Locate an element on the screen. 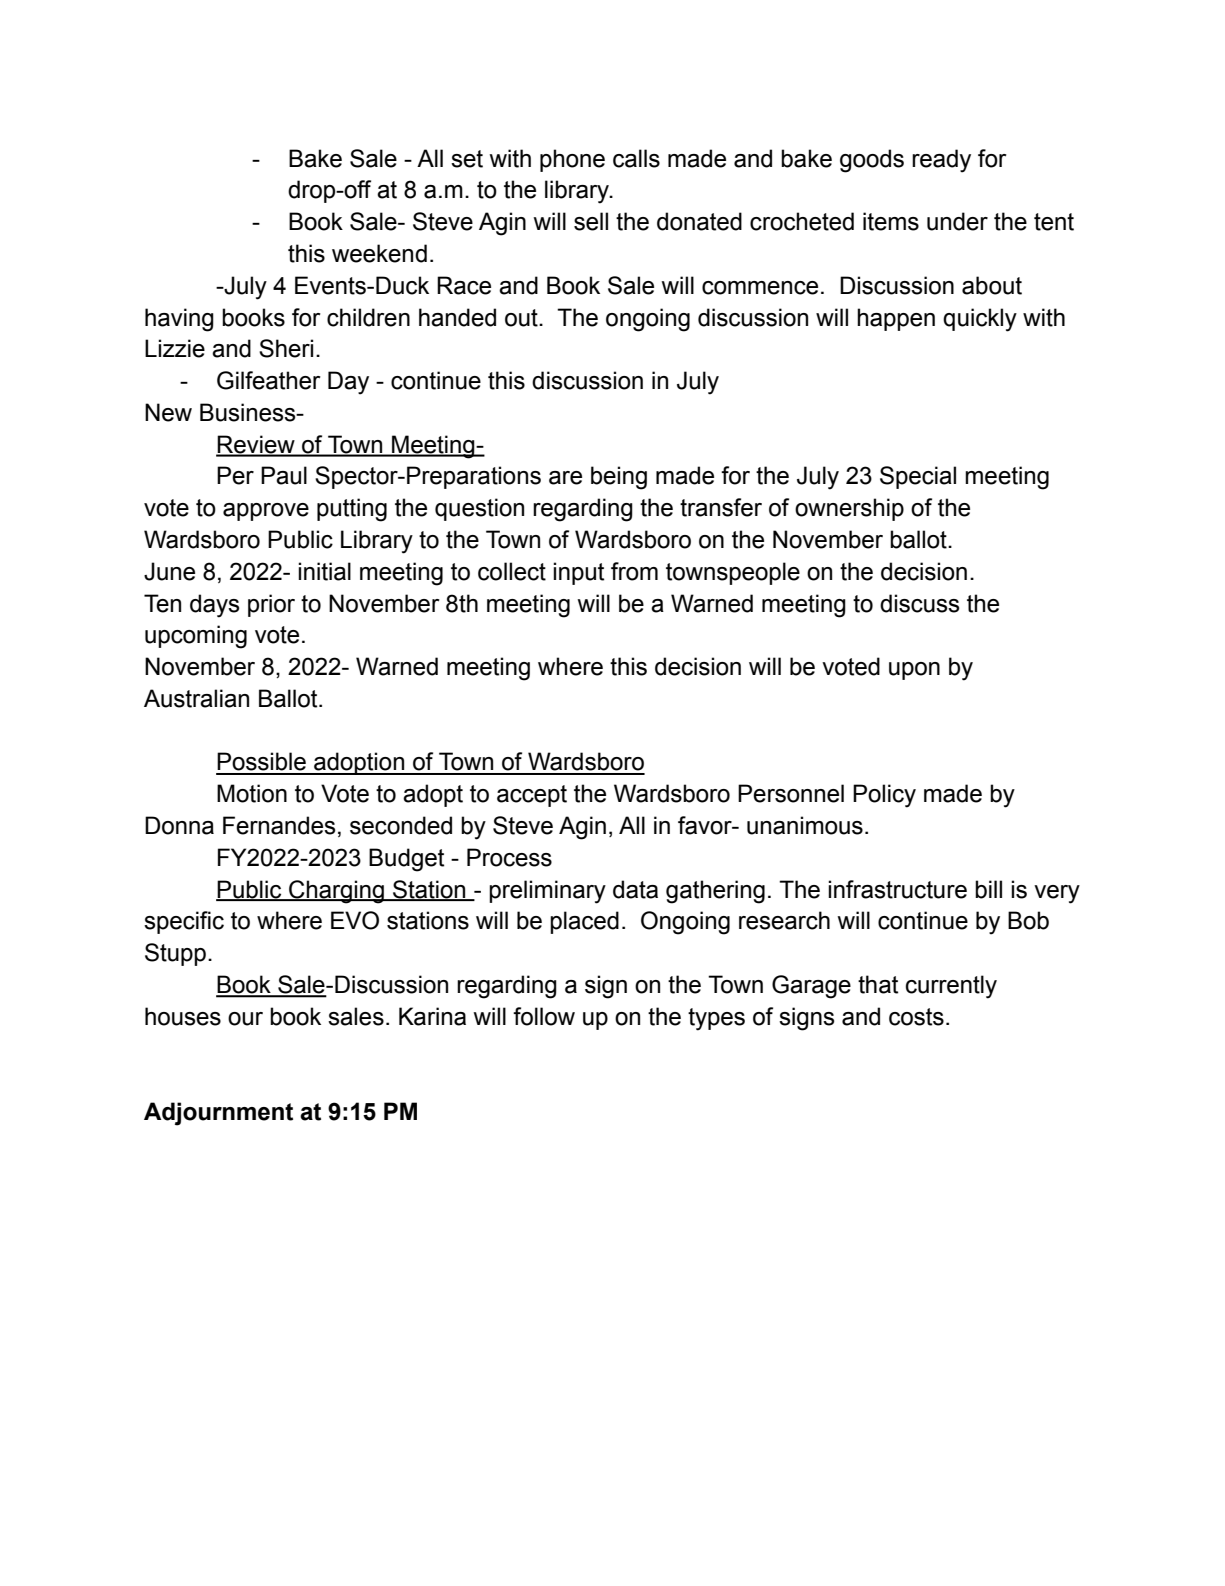  ready is located at coordinates (941, 161).
